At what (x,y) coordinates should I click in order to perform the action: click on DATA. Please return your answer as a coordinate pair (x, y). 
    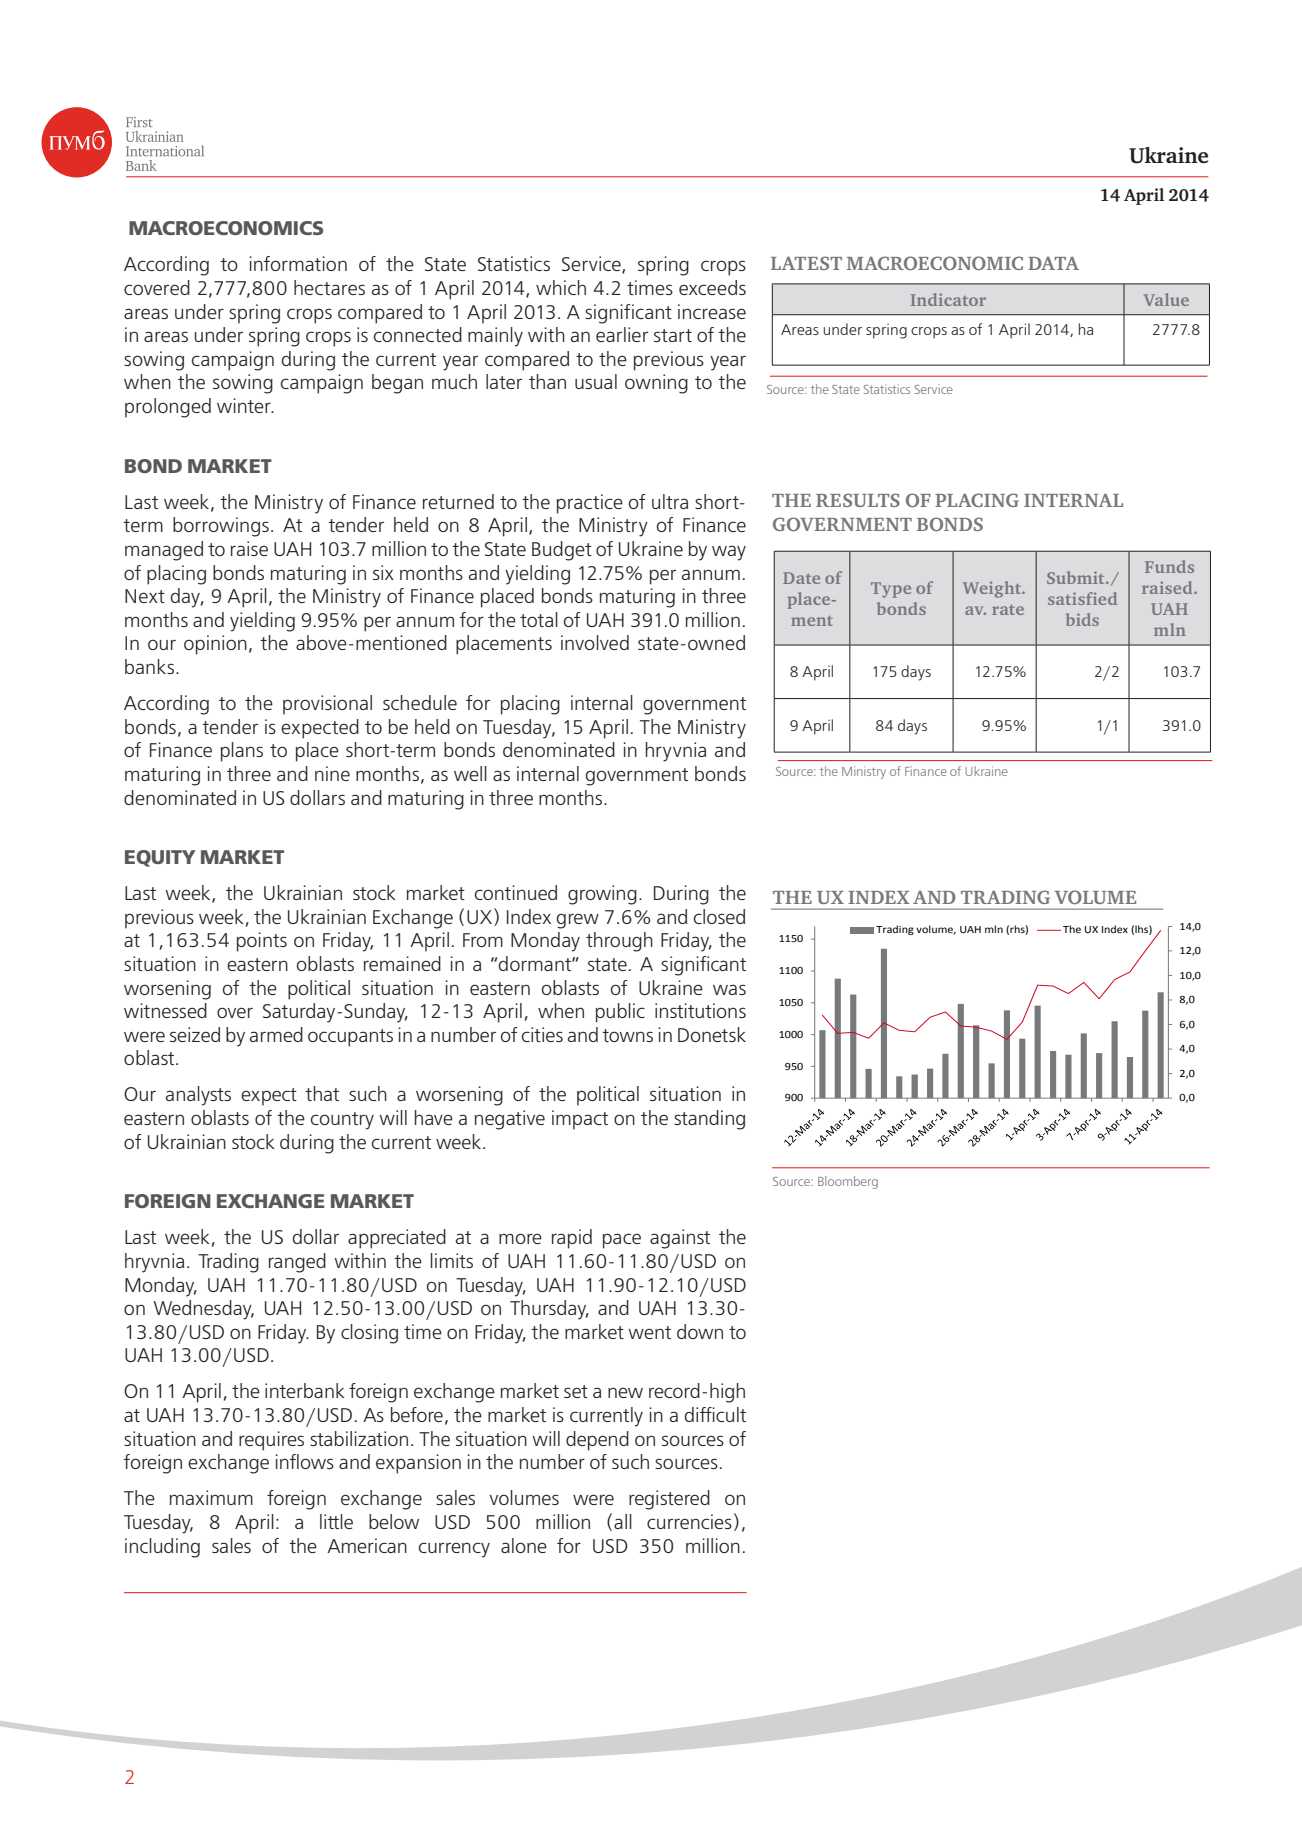
    Looking at the image, I should click on (1053, 263).
